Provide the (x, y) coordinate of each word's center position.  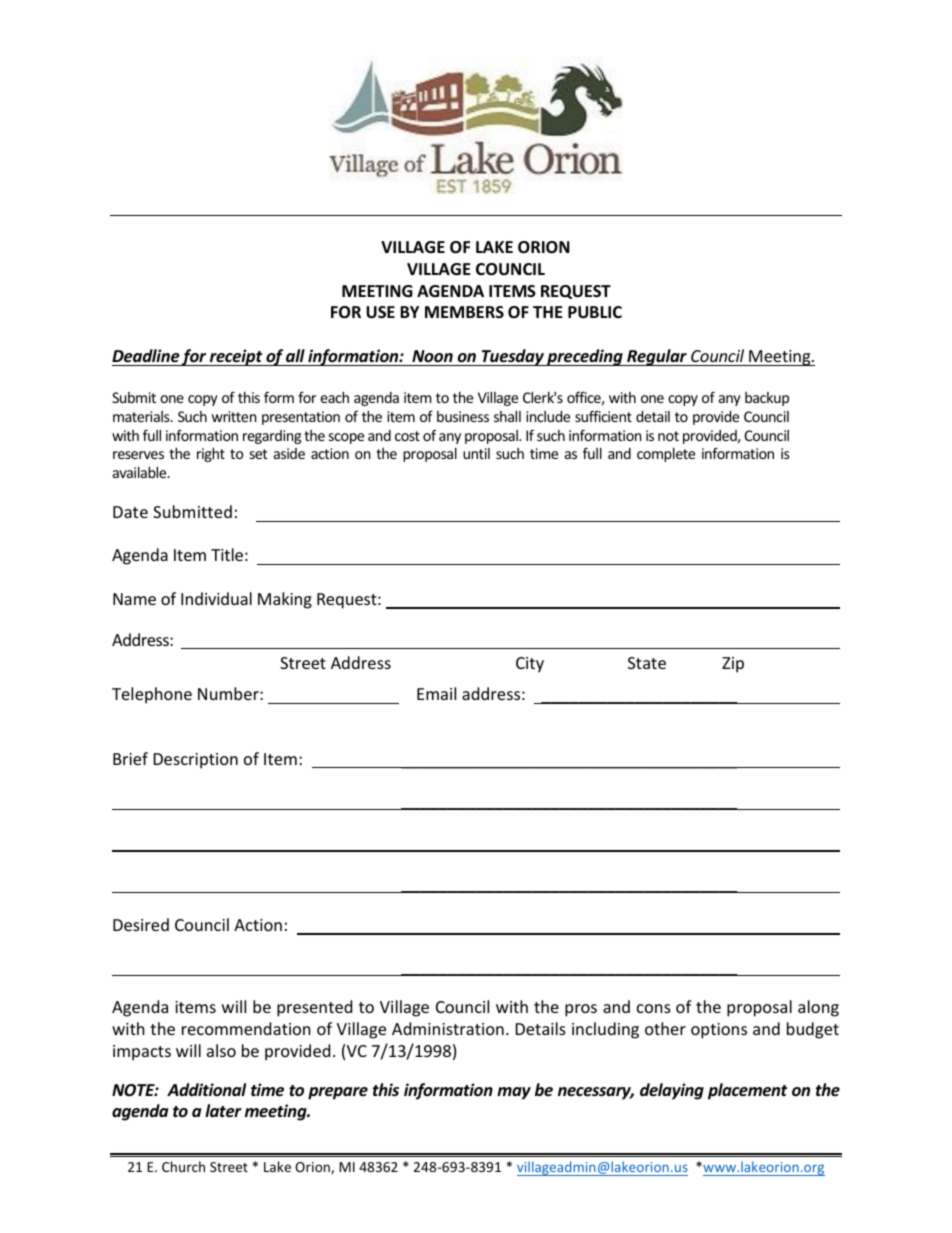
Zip (733, 665)
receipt (236, 357)
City (530, 665)
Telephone (152, 695)
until (476, 453)
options (719, 1031)
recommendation (246, 1028)
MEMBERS (464, 312)
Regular (657, 357)
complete (666, 455)
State (647, 663)
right (211, 455)
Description (196, 761)
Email (436, 693)
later (223, 1111)
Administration (448, 1028)
